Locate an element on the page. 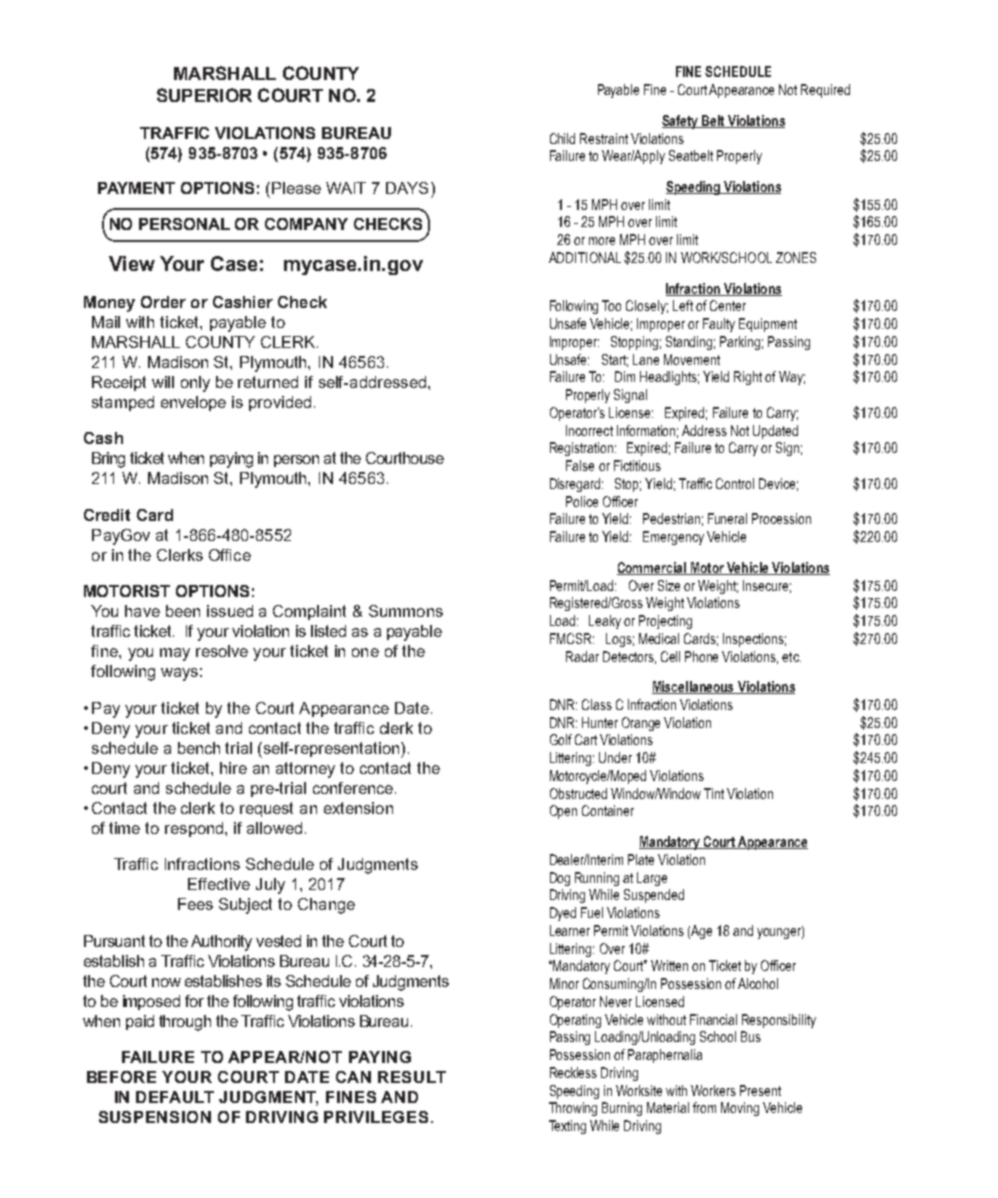 Image resolution: width=998 pixels, height=1198 pixels. Child is located at coordinates (562, 138).
